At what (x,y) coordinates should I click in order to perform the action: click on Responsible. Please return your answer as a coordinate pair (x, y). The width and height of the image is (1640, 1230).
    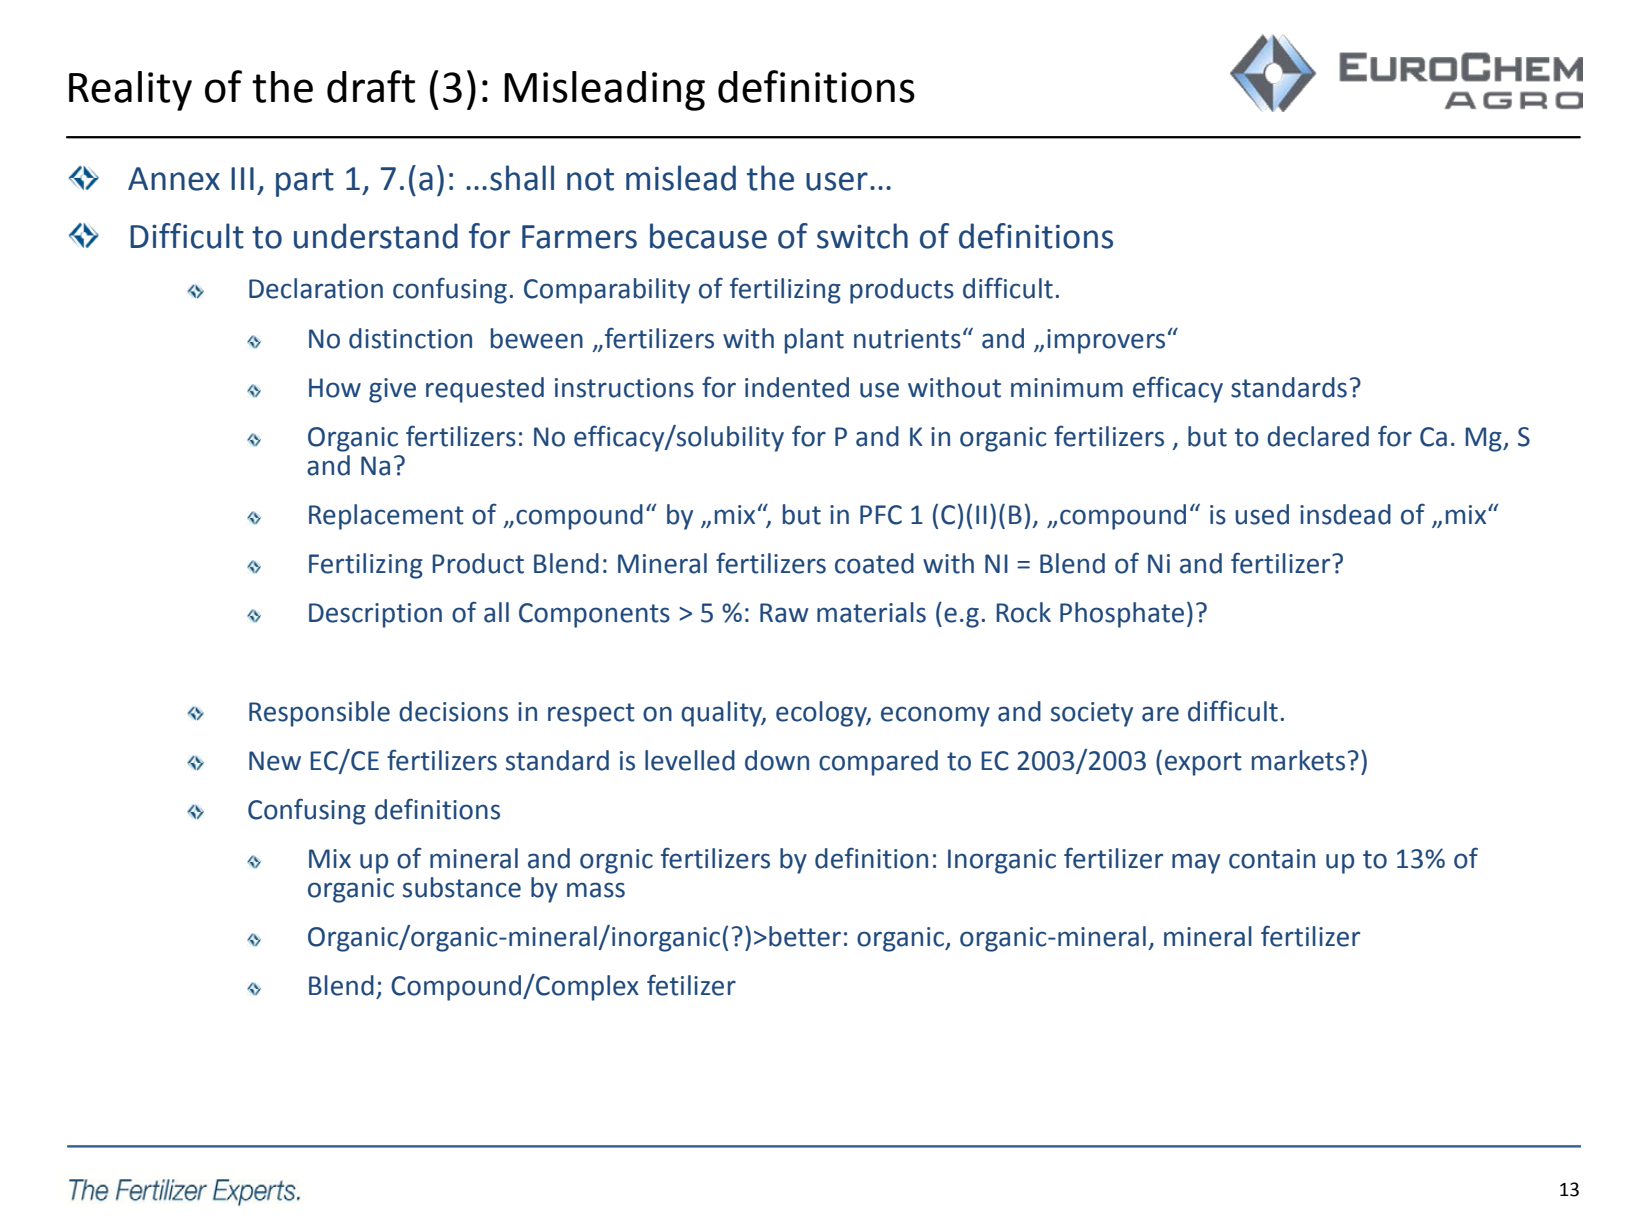
    Looking at the image, I should click on (319, 714).
